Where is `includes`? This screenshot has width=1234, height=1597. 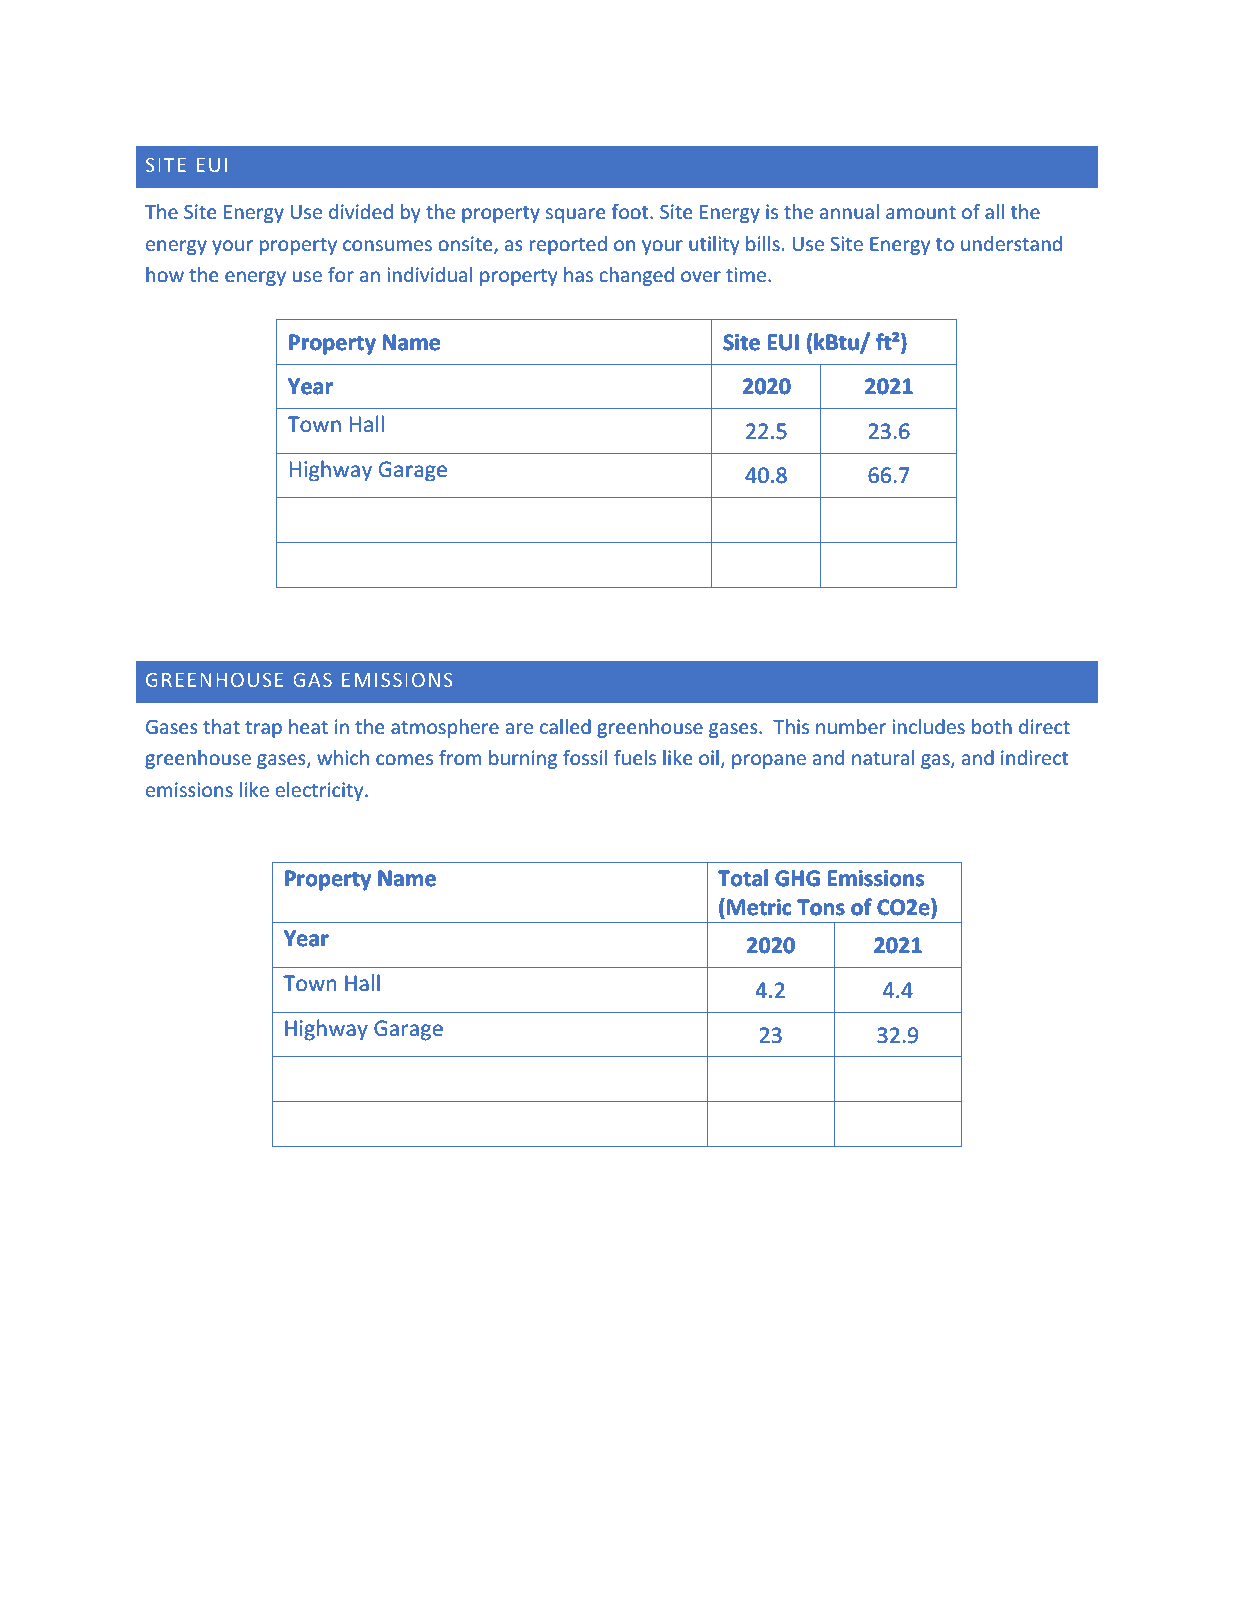 includes is located at coordinates (928, 726).
